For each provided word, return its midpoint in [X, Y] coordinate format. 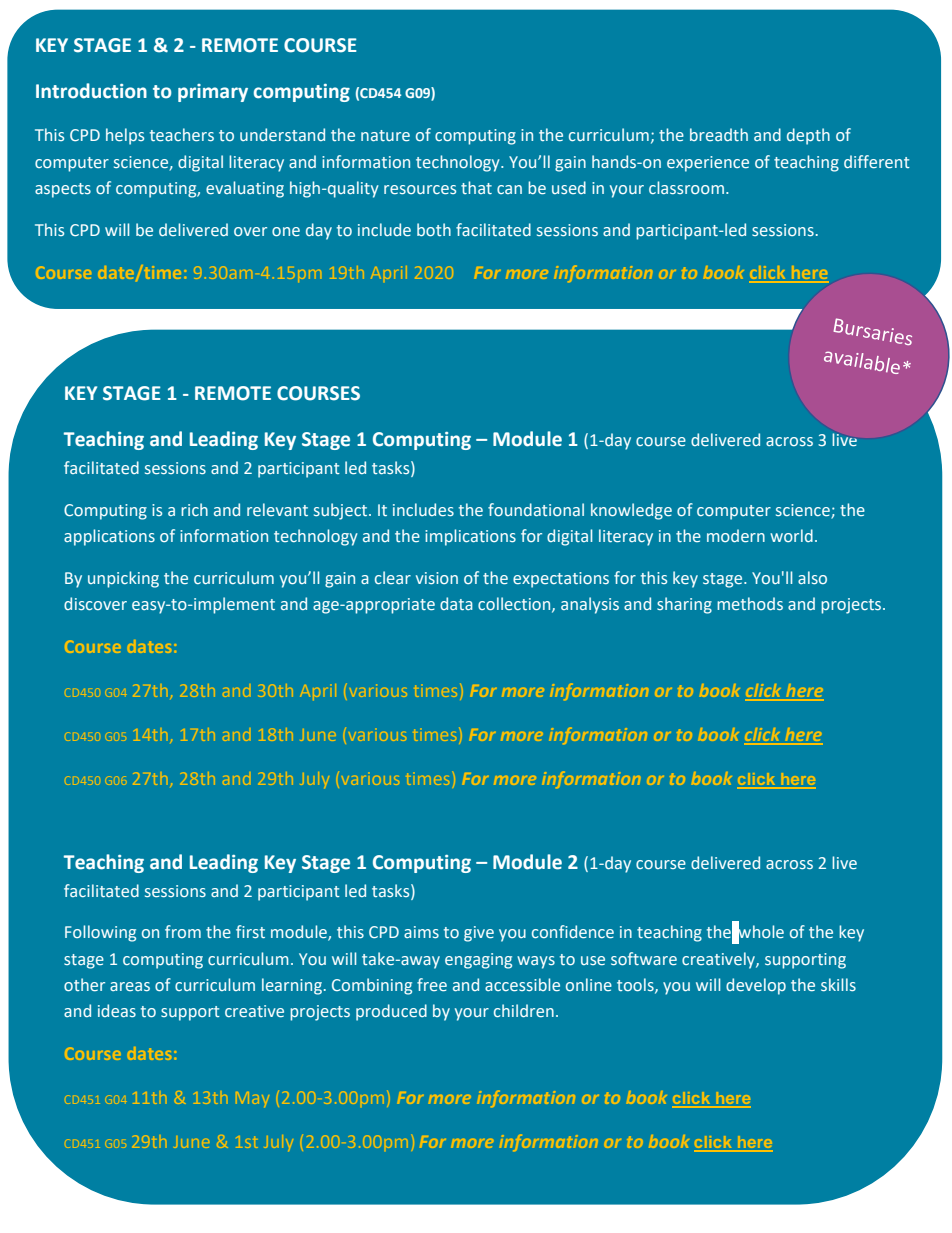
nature [385, 135]
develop [756, 986]
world [791, 535]
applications [109, 537]
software [644, 958]
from [183, 931]
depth [808, 136]
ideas [117, 1010]
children [524, 1010]
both [434, 229]
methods [750, 603]
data [456, 603]
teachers [182, 134]
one [286, 231]
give [479, 934]
